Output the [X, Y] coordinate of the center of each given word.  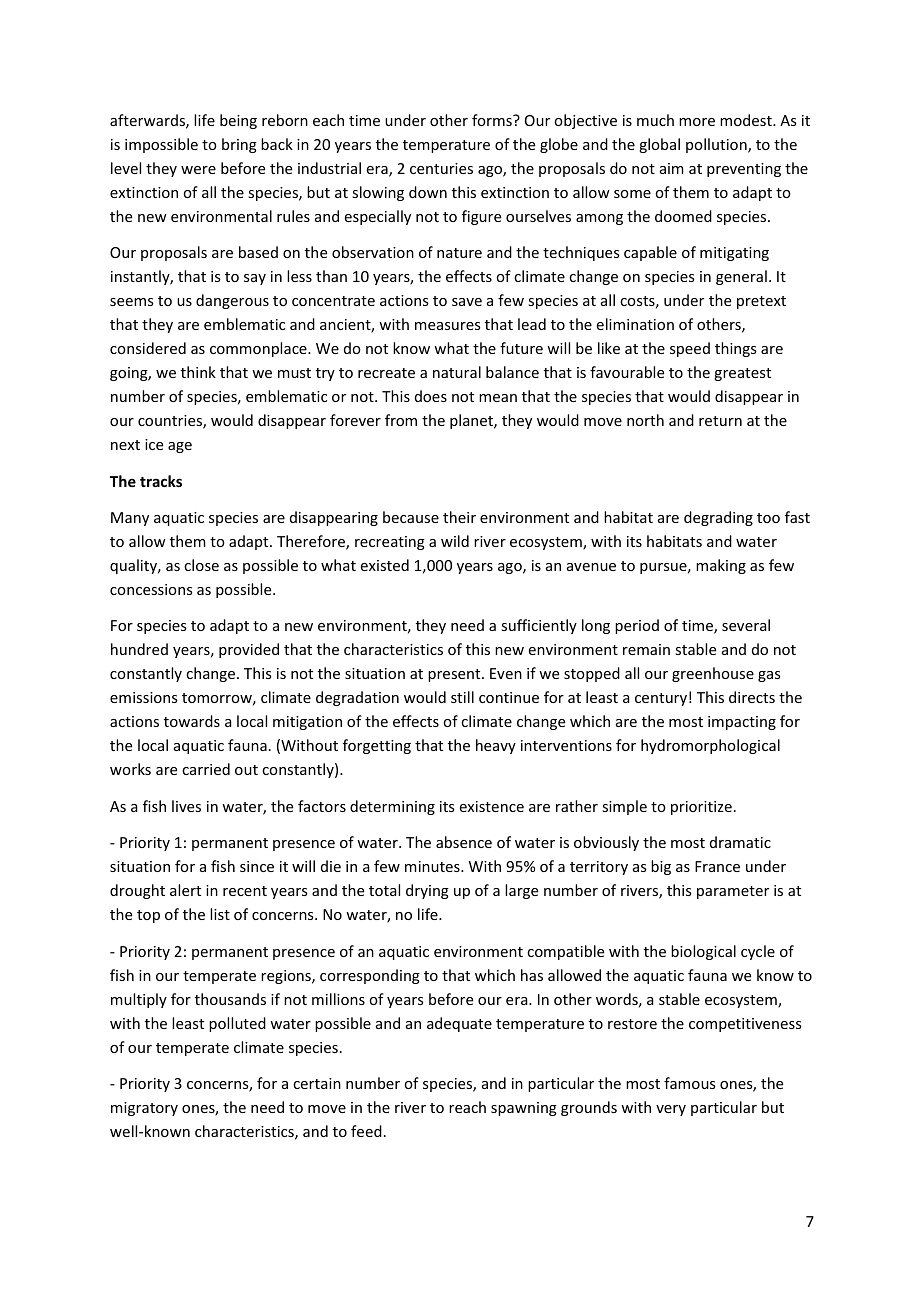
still [462, 697]
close [201, 565]
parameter [733, 892]
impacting [742, 723]
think [198, 372]
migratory [144, 1109]
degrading [718, 518]
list [220, 914]
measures [447, 326]
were [198, 170]
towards [192, 721]
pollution [717, 145]
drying [427, 891]
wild [455, 541]
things [735, 349]
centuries [441, 168]
